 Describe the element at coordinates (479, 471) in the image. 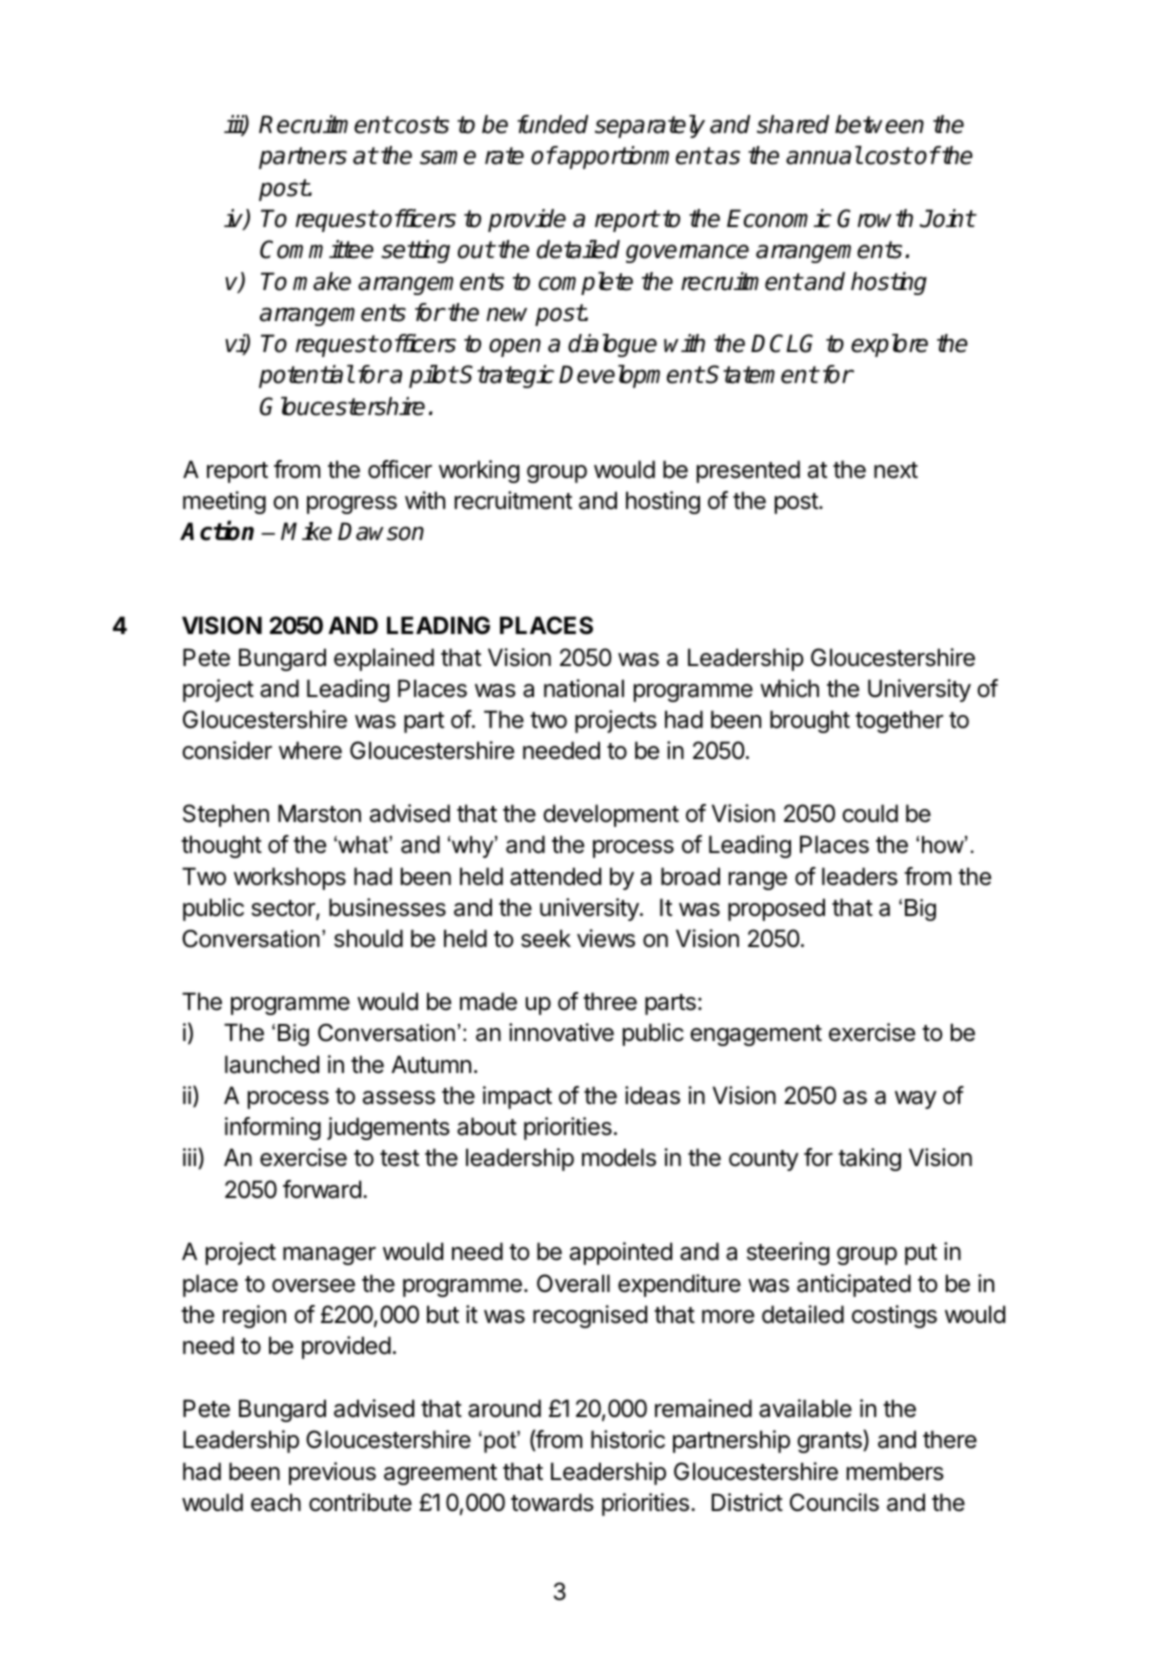

I see `working` at that location.
